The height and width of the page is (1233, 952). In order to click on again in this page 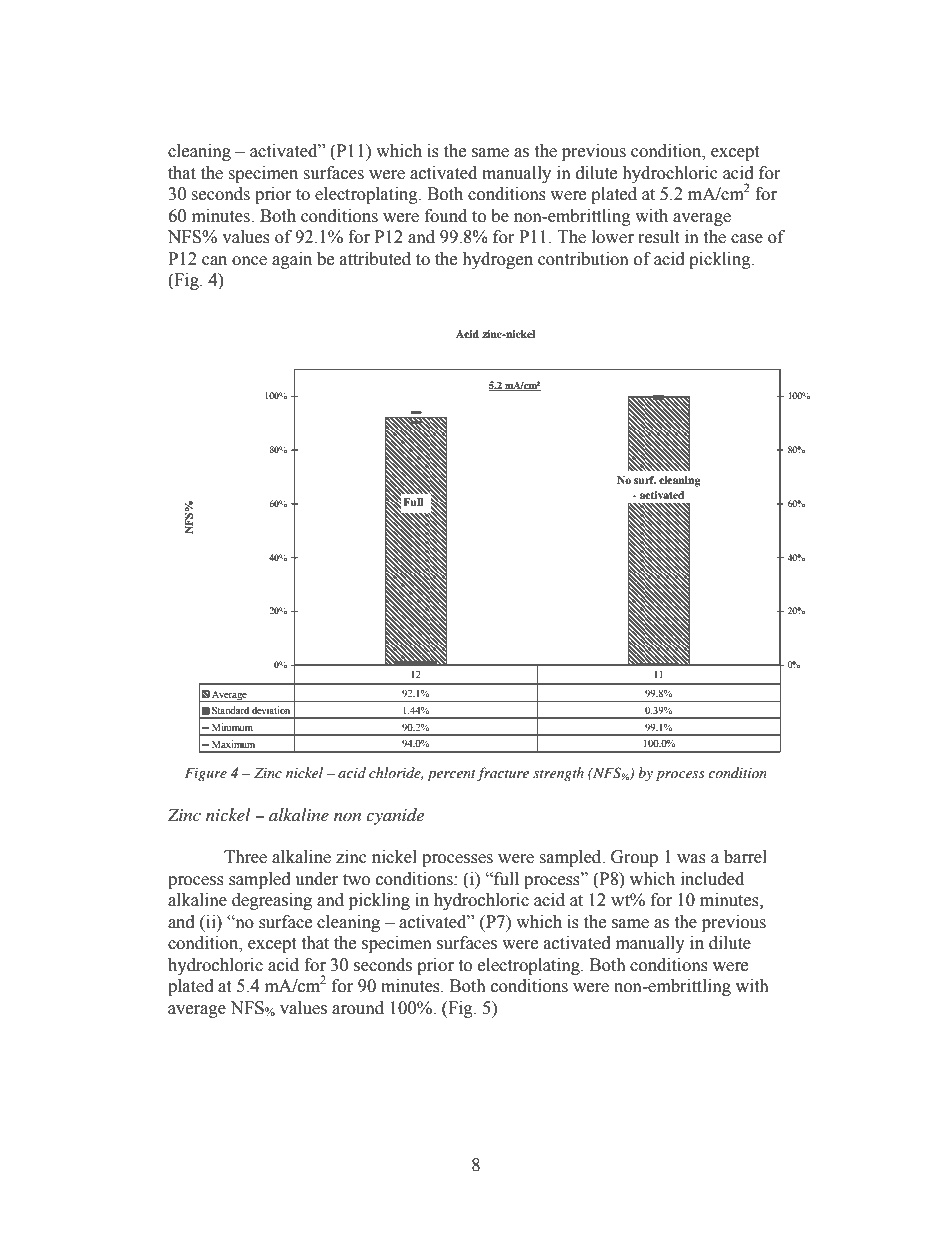, I will do `click(292, 260)`.
